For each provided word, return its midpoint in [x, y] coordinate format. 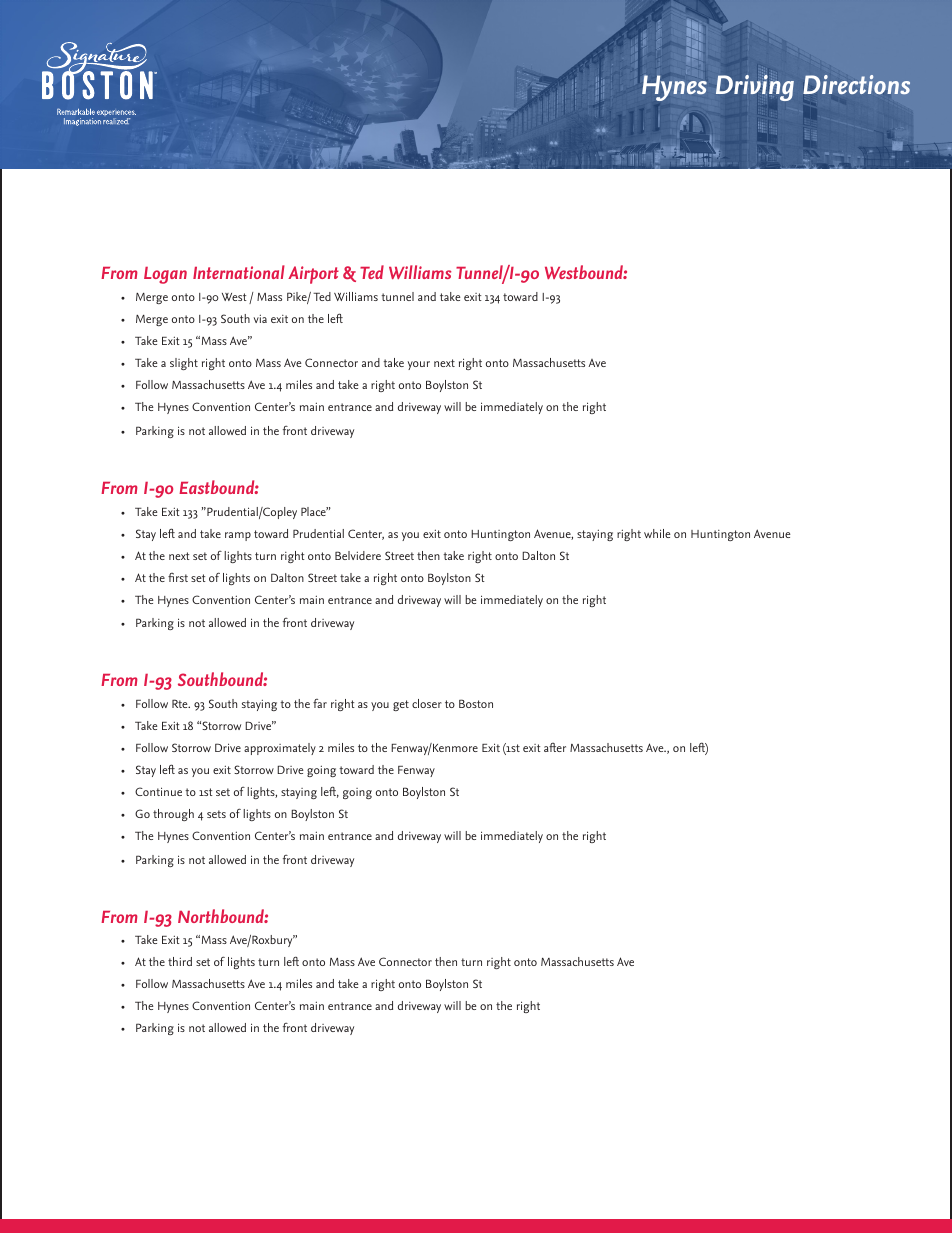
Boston [476, 703]
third [180, 961]
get [401, 705]
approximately [280, 749]
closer [427, 703]
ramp [238, 536]
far [320, 703]
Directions [856, 85]
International [239, 272]
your [419, 365]
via [260, 318]
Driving [755, 88]
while [657, 533]
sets [216, 814]
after [555, 747]
